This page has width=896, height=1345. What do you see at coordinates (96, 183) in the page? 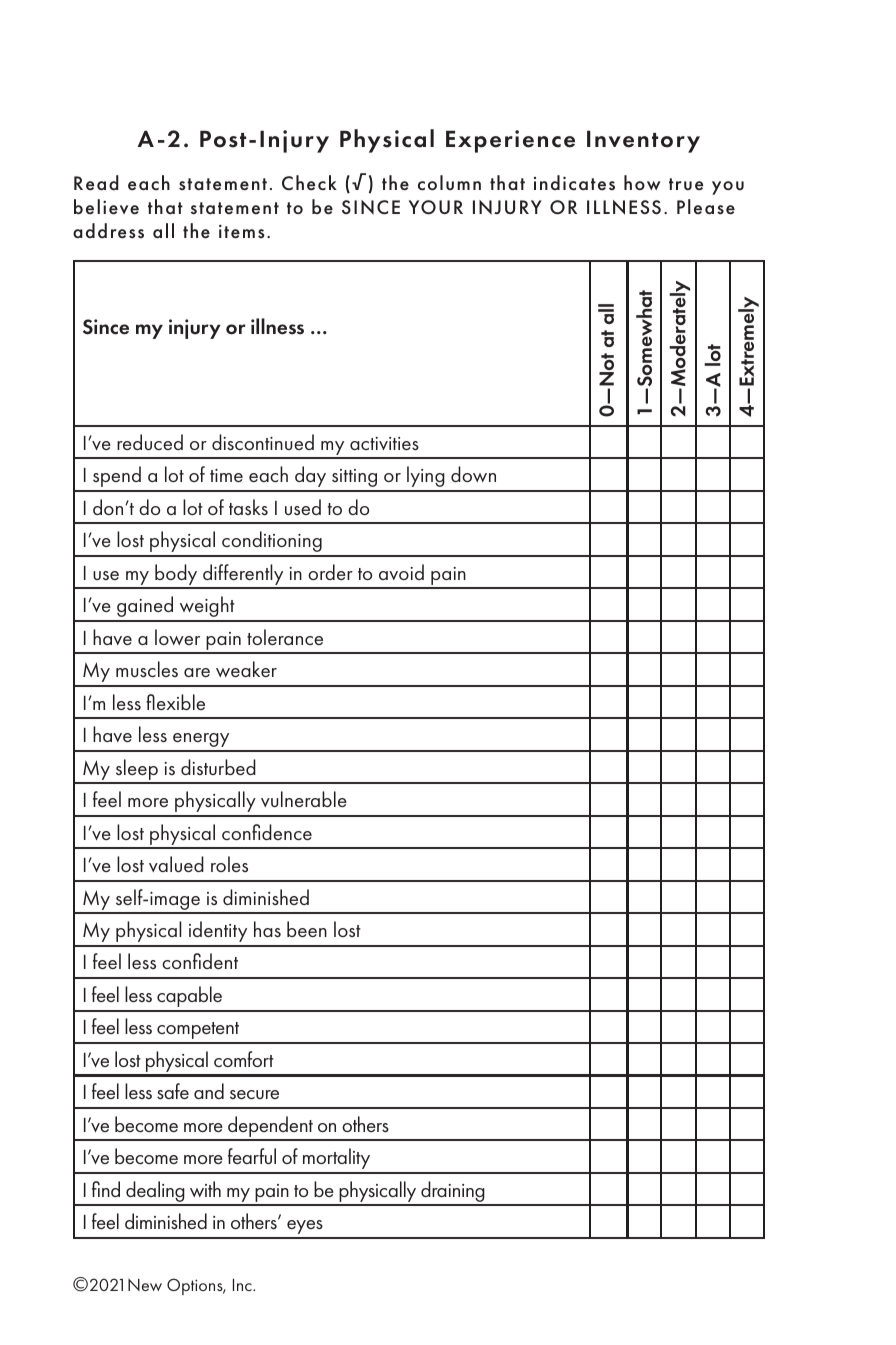
I see `Read` at bounding box center [96, 183].
